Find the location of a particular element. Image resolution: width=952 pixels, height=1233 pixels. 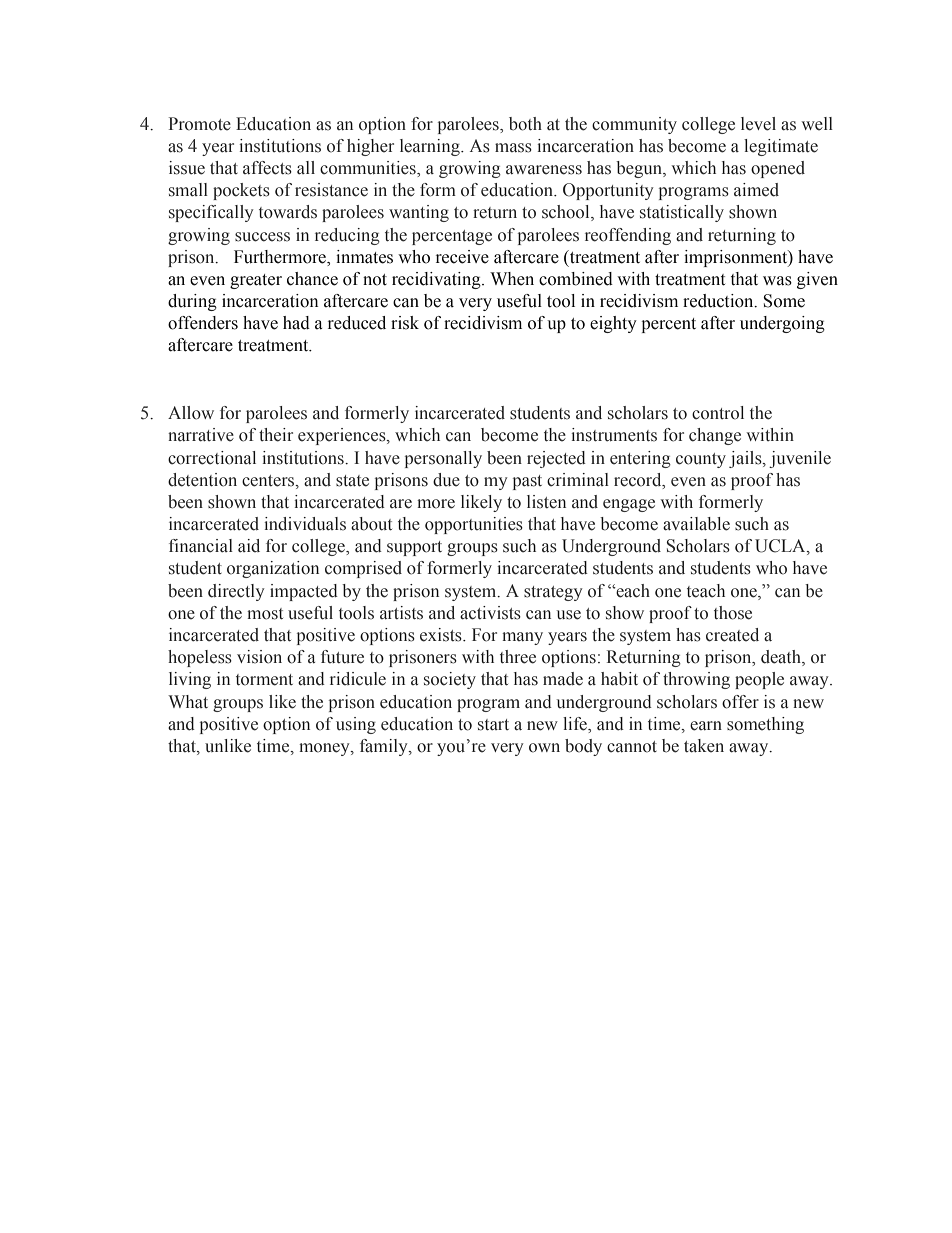

undergoing is located at coordinates (782, 324).
